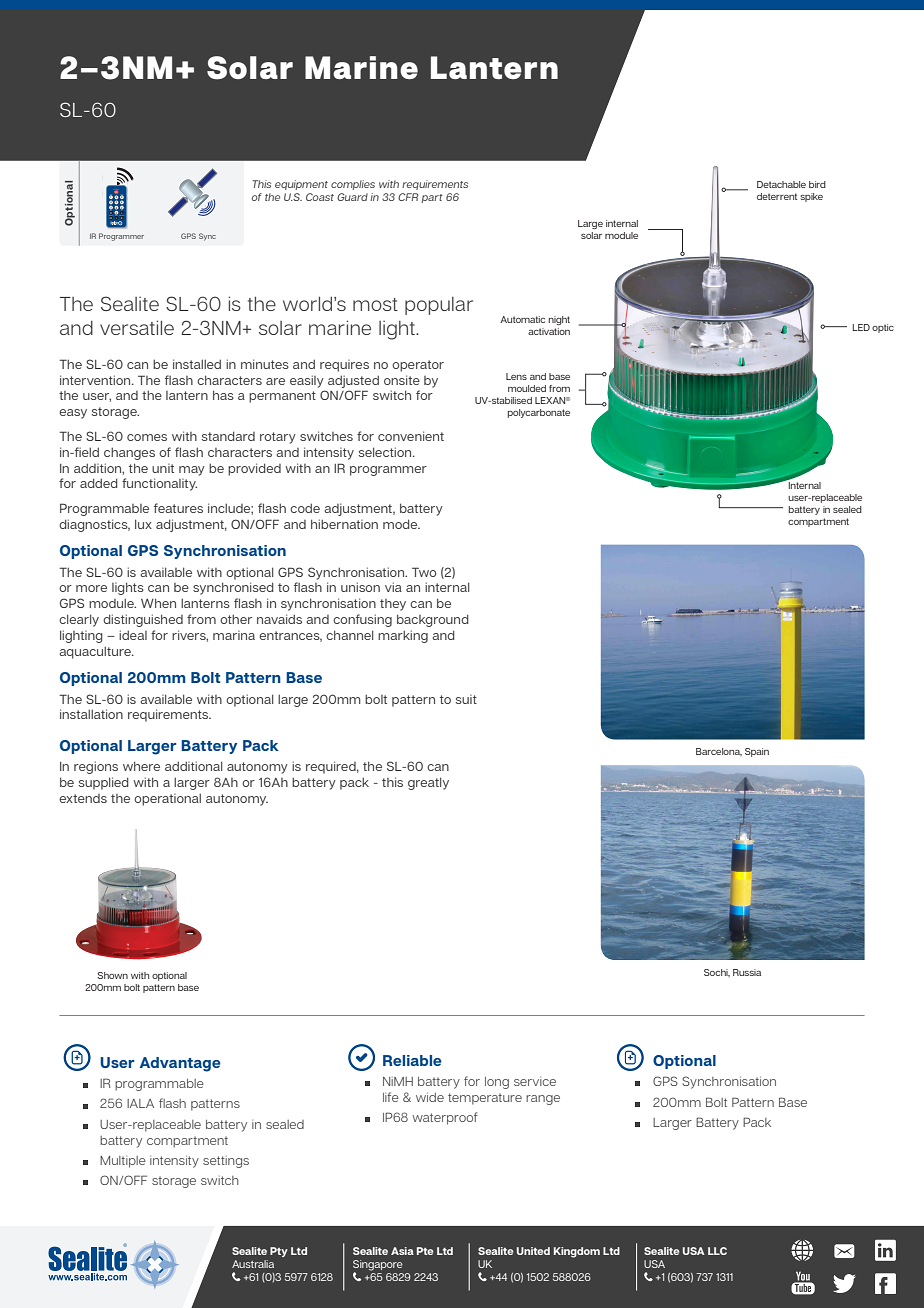 The height and width of the document is (1308, 924). I want to click on Russia, so click(747, 972).
